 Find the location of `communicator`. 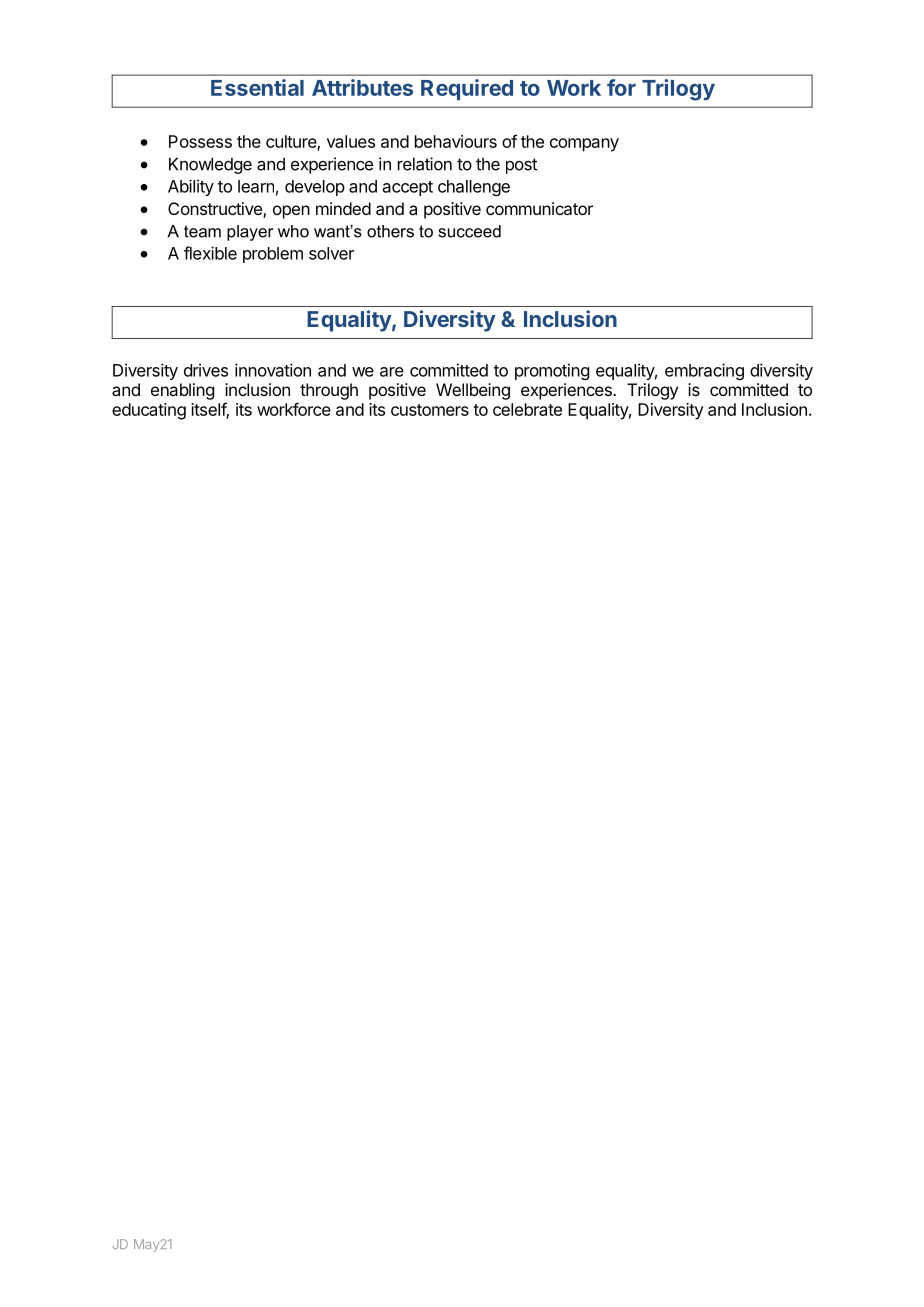

communicator is located at coordinates (539, 208).
